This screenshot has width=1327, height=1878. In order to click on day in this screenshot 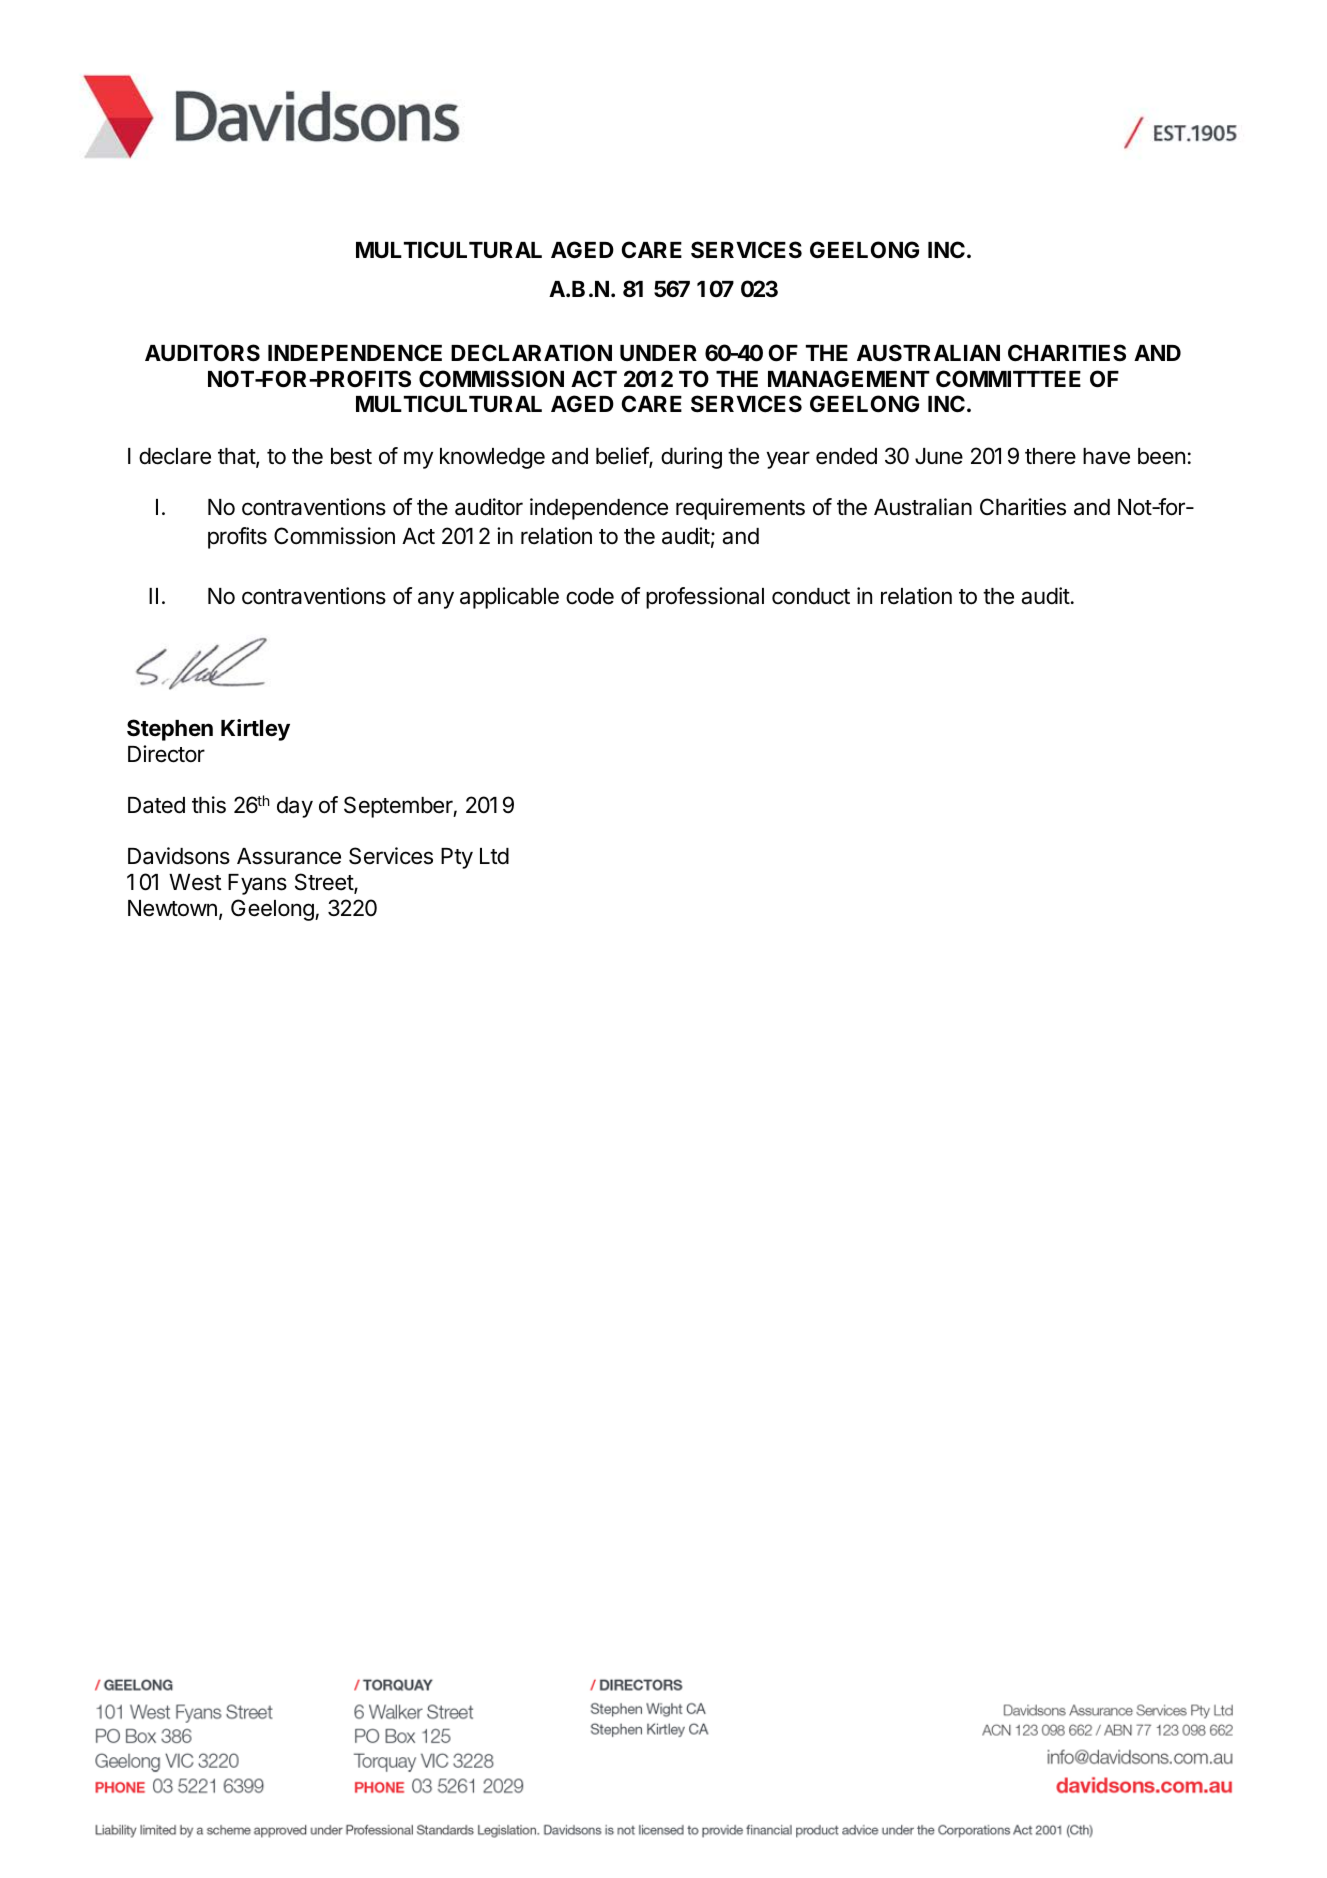, I will do `click(295, 807)`.
